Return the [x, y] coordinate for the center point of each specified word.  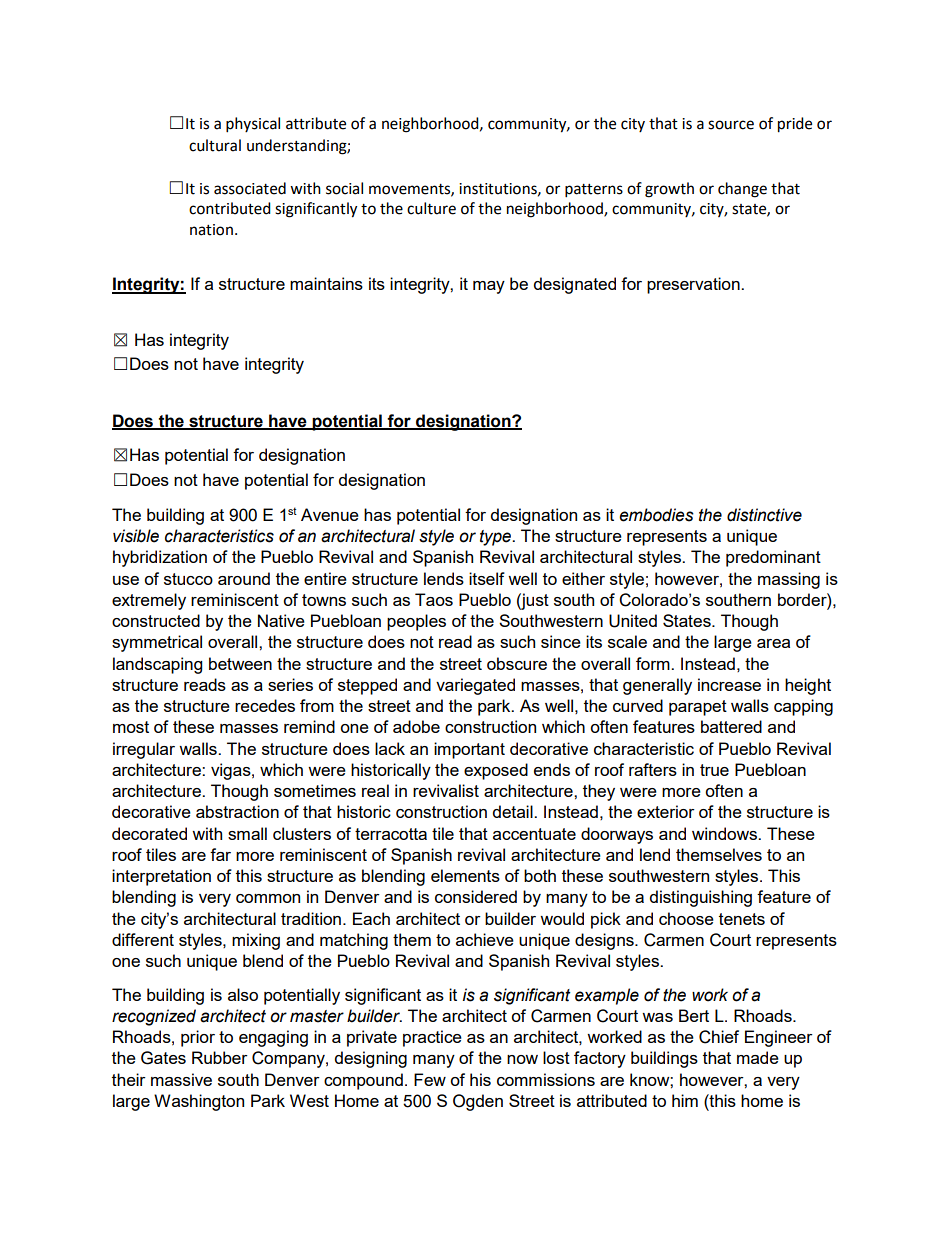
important [469, 750]
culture [431, 208]
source [731, 125]
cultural [215, 145]
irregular [144, 750]
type [497, 538]
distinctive [764, 515]
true [714, 770]
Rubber [220, 1057]
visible [136, 536]
